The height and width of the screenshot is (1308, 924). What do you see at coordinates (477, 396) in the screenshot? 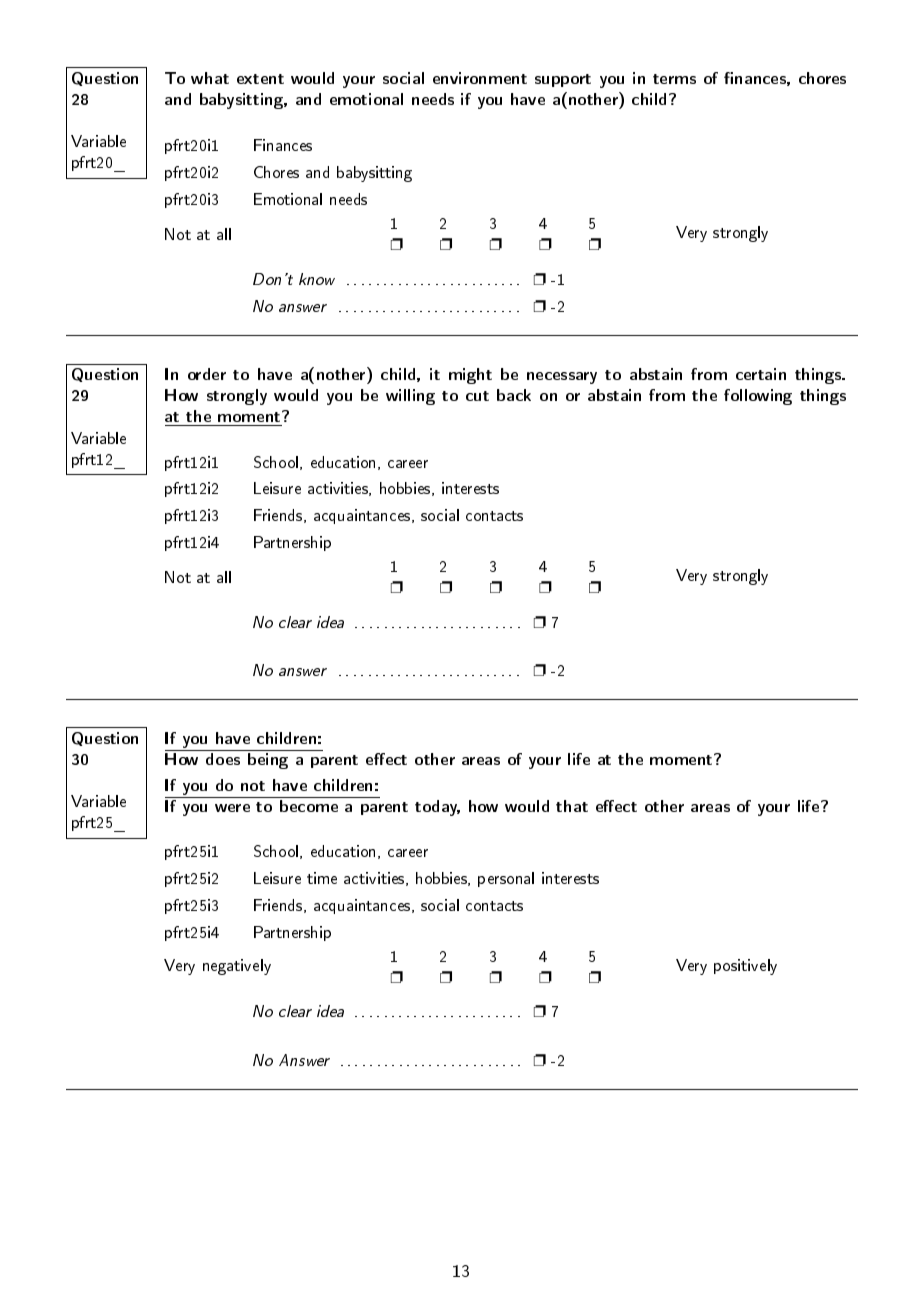
I see `cut` at bounding box center [477, 396].
